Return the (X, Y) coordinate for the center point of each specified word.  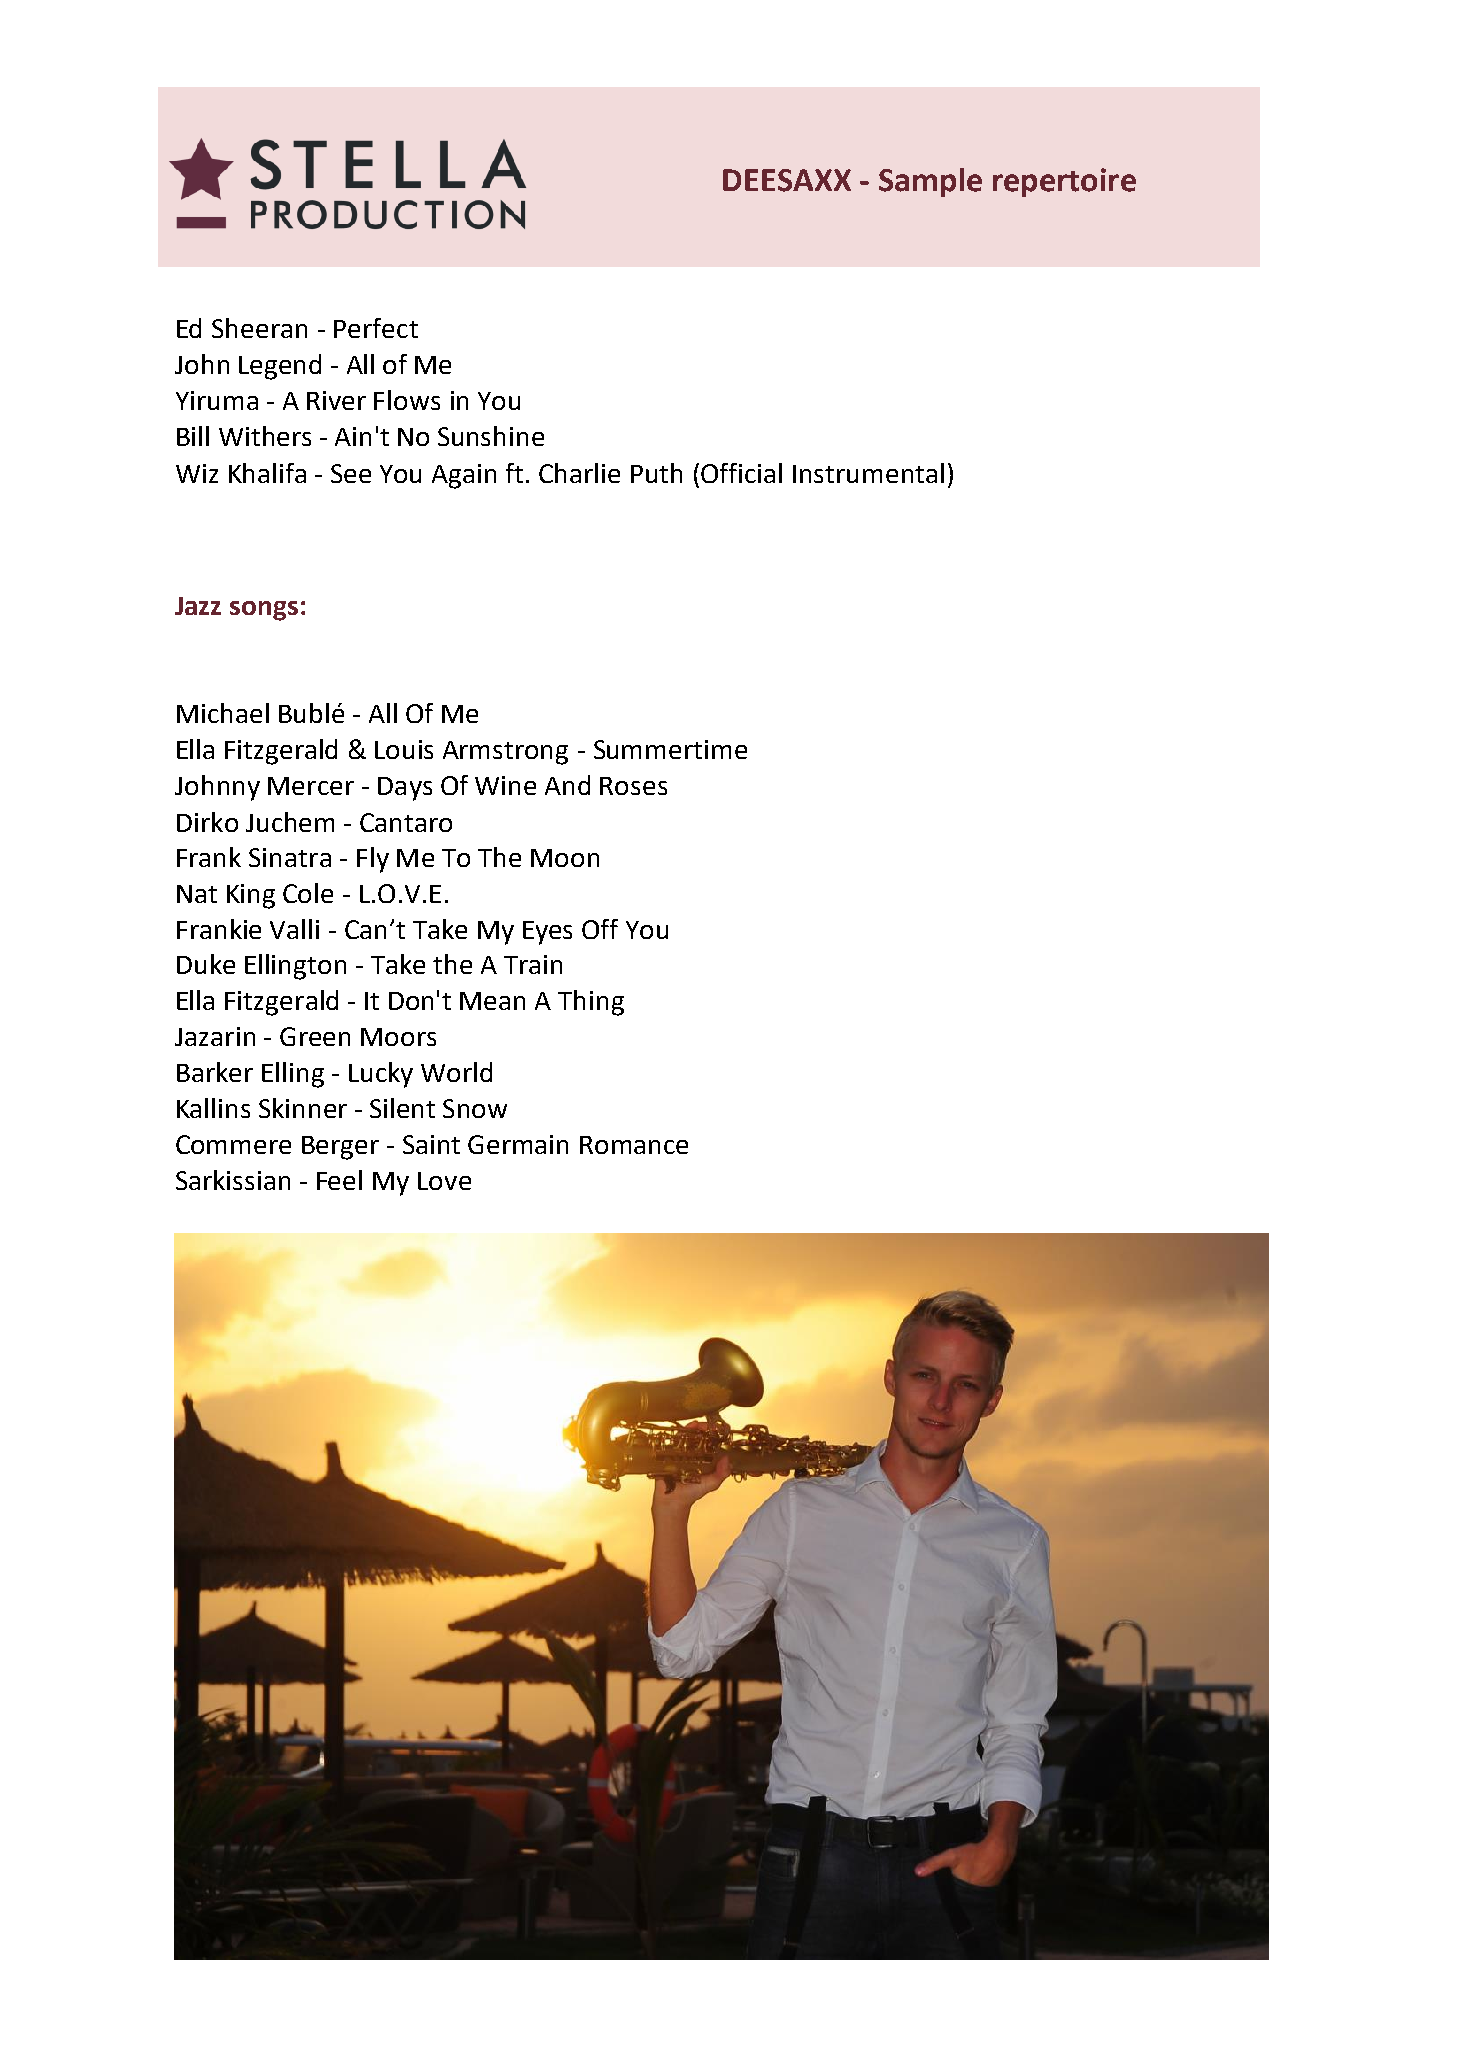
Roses (633, 786)
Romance (634, 1145)
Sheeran (259, 328)
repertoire (1064, 182)
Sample (930, 182)
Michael (223, 713)
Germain (518, 1144)
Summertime (670, 749)
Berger (340, 1148)
